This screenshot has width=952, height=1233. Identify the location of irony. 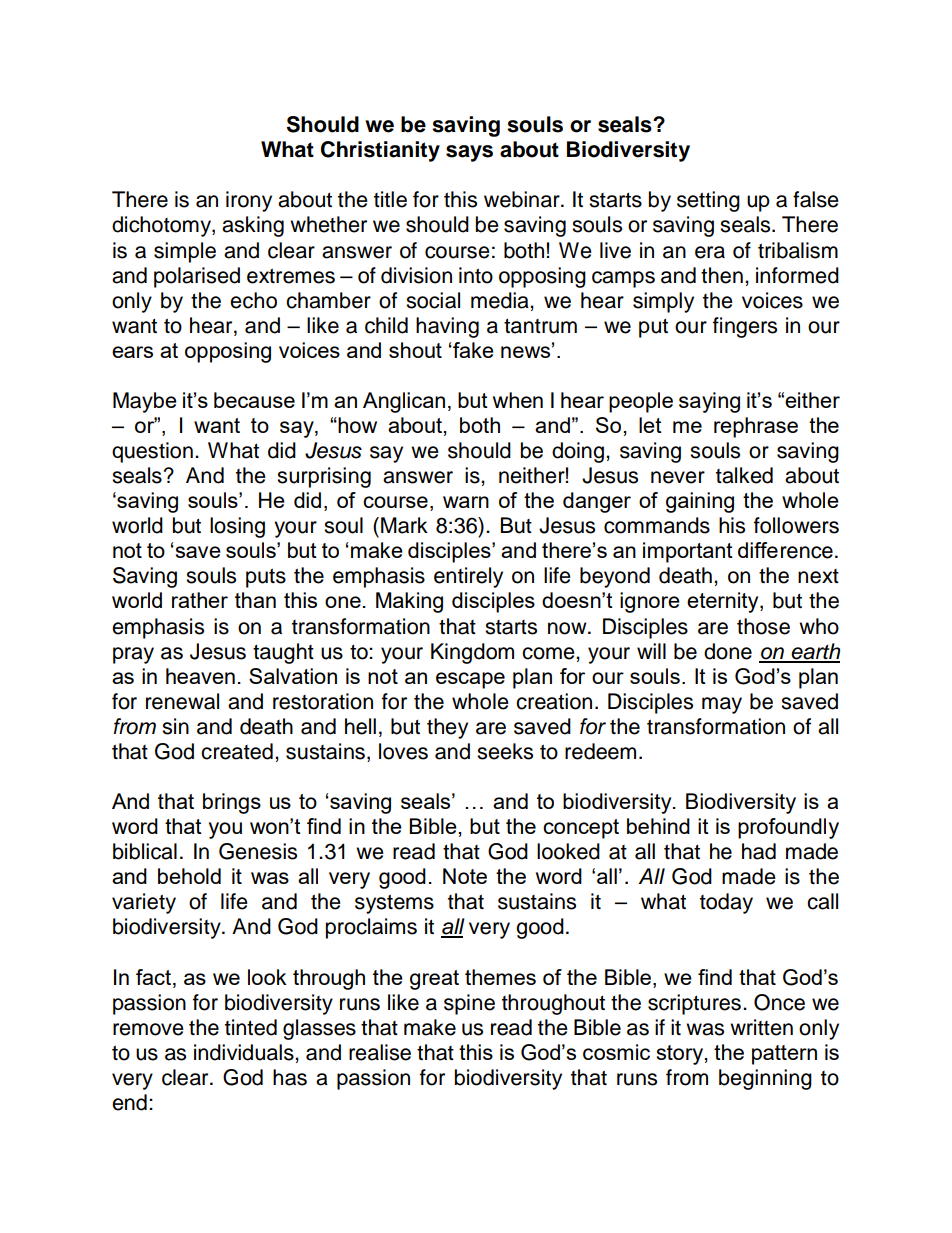
(249, 201).
